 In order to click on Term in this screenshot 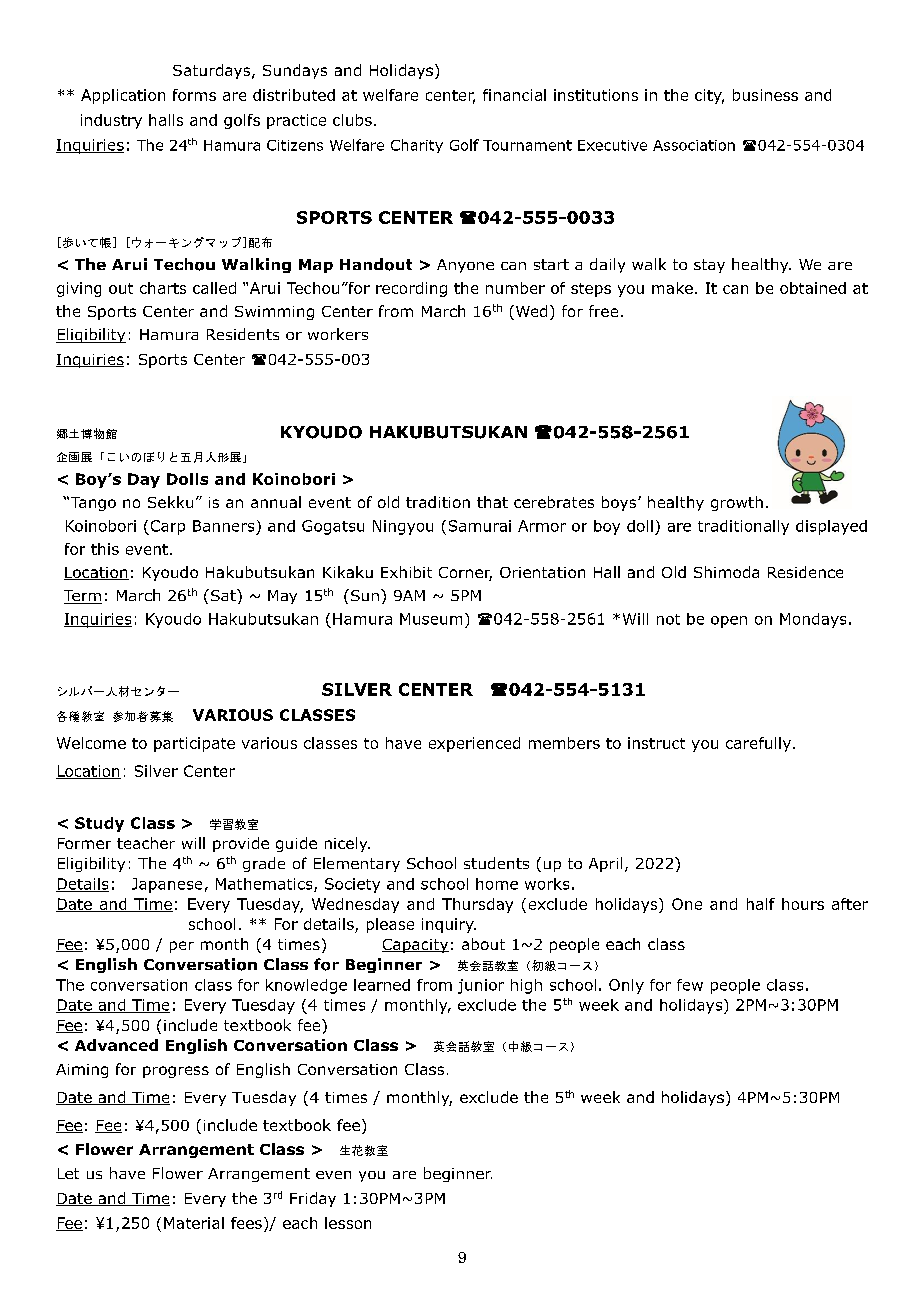, I will do `click(83, 597)`.
